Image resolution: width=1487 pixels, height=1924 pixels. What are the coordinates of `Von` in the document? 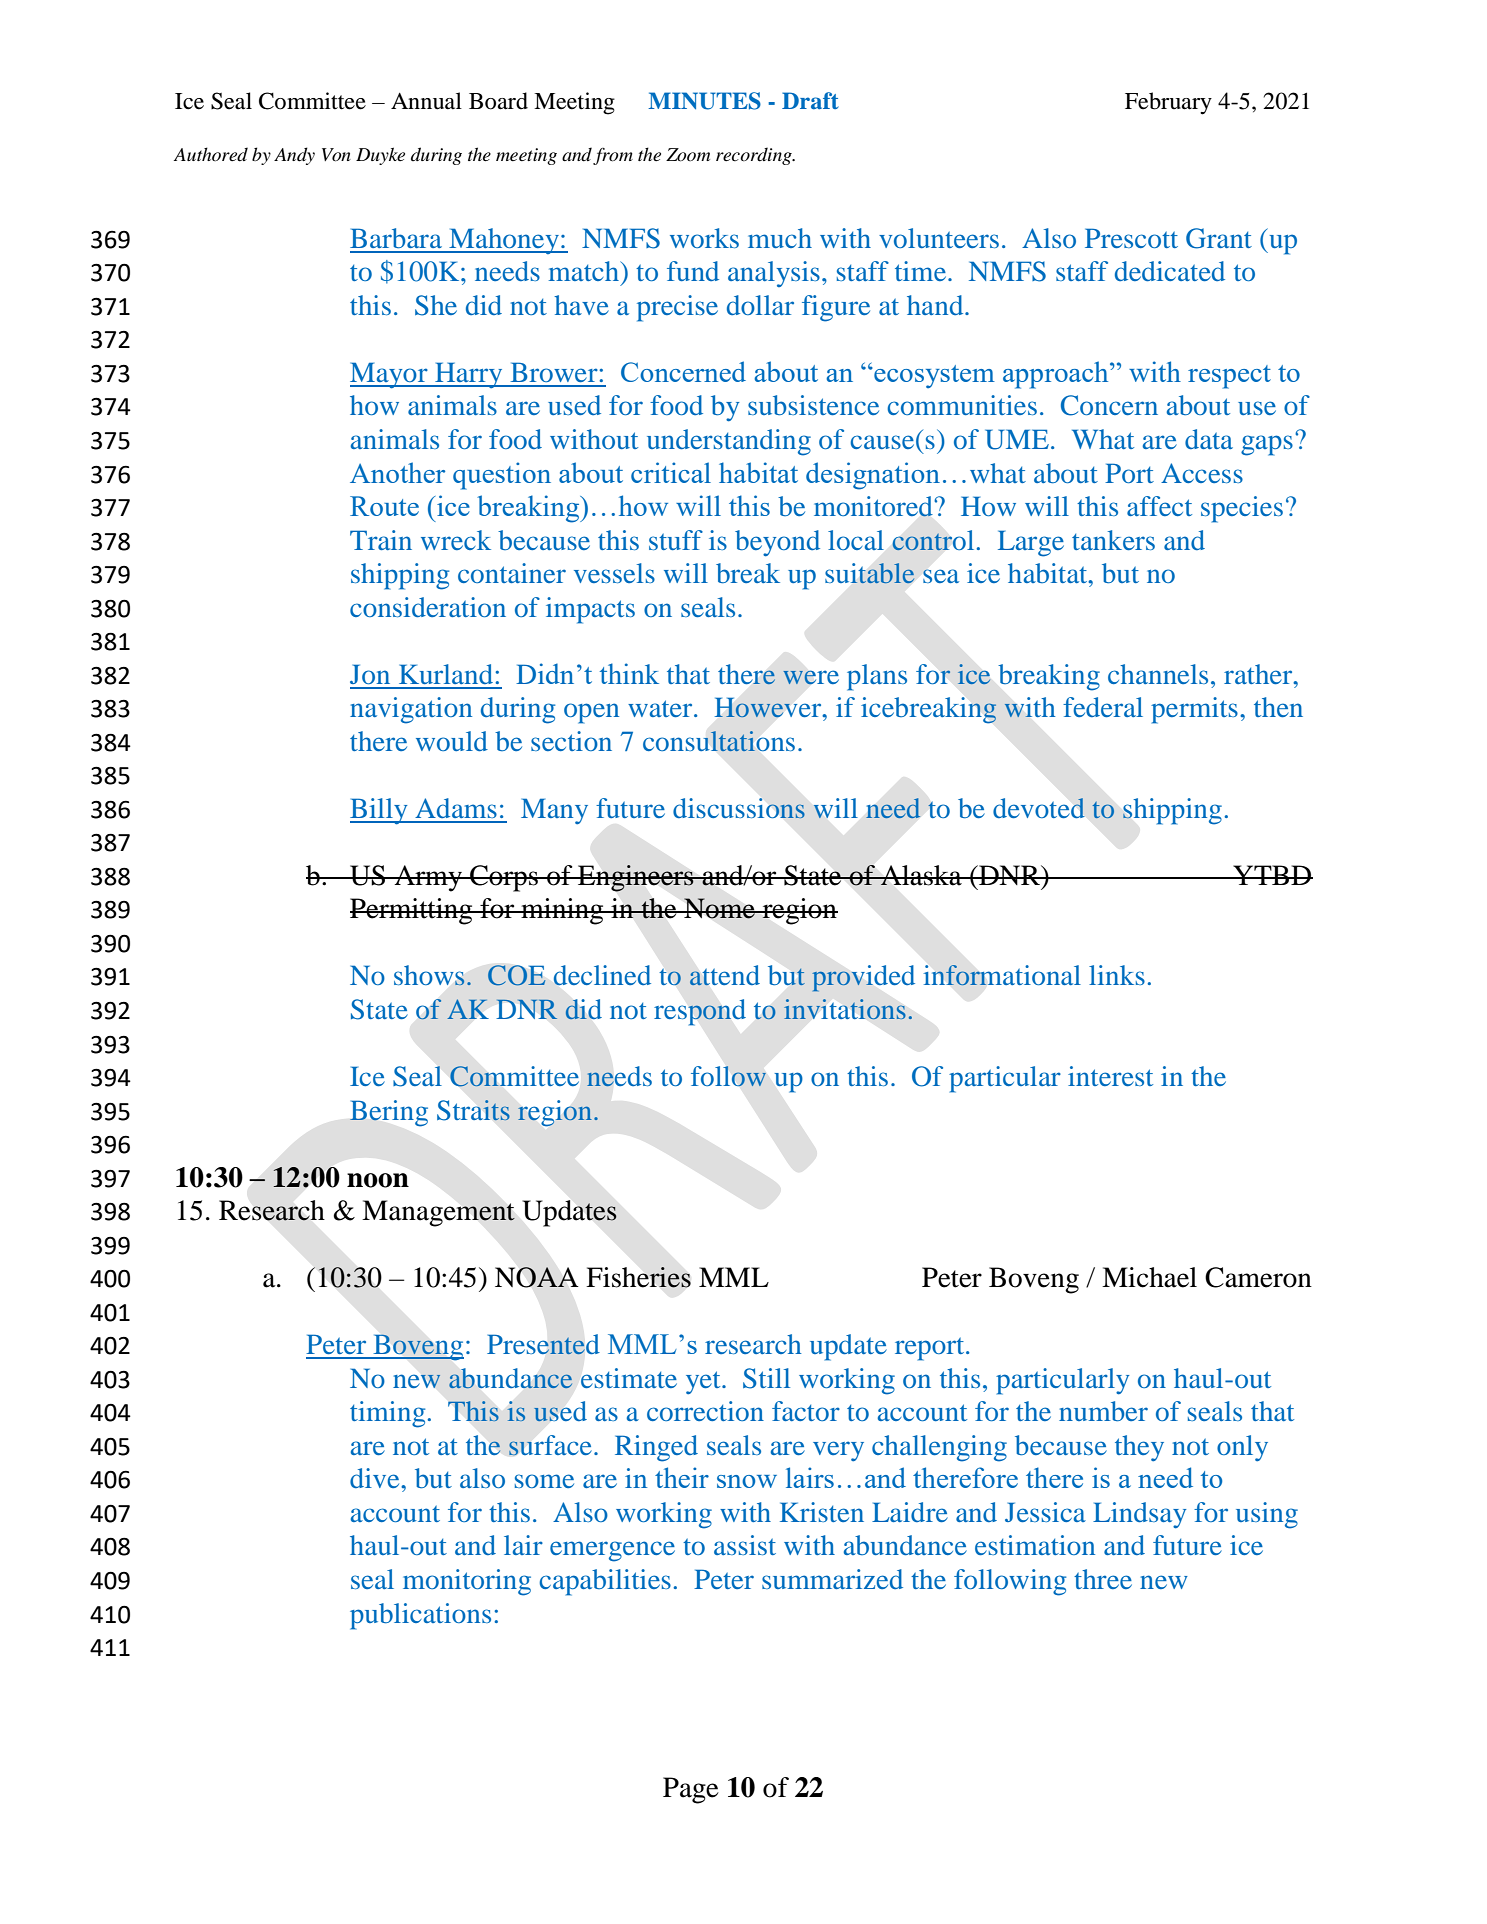 It's located at (336, 155).
